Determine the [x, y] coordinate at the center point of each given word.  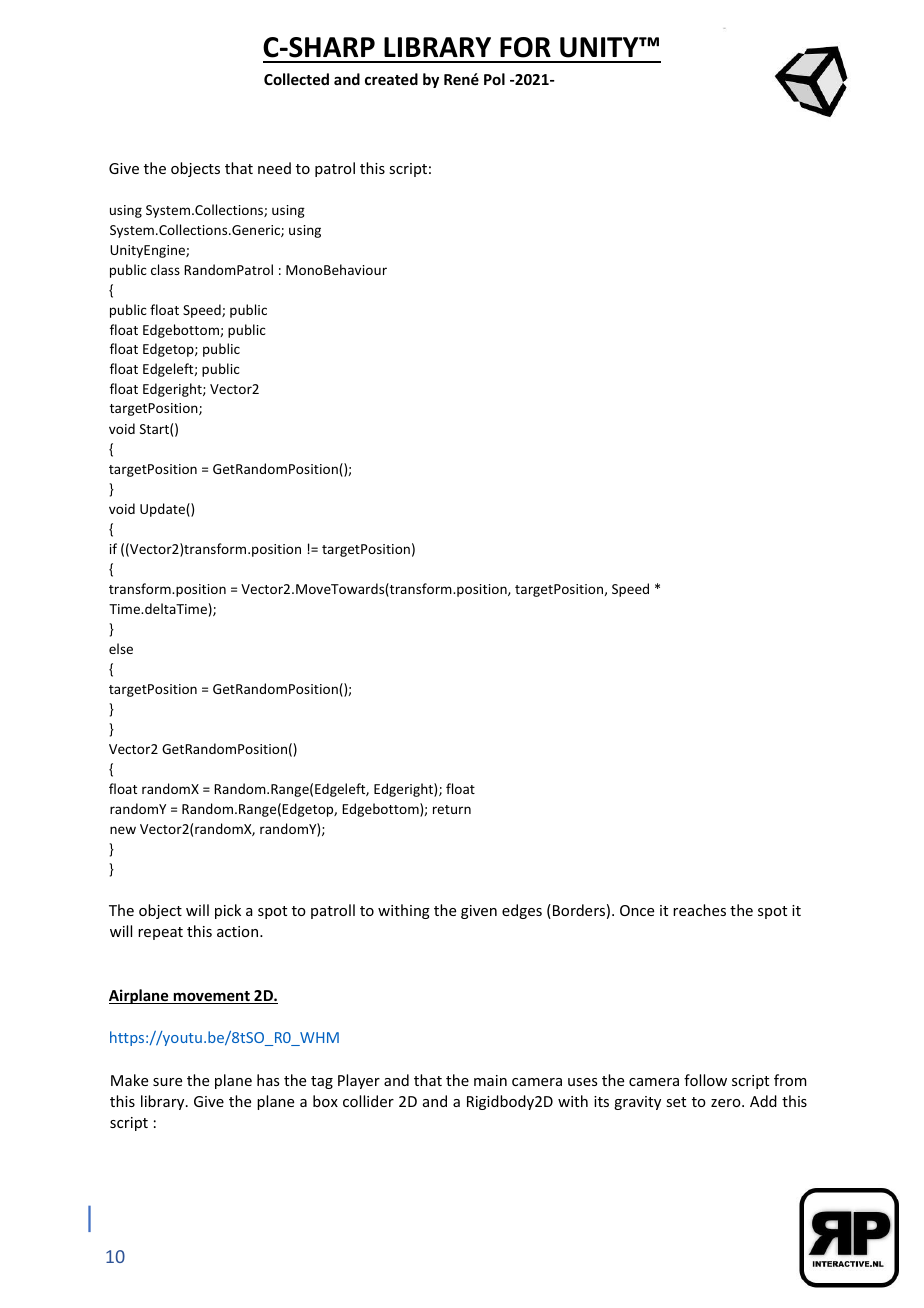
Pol [494, 79]
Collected [296, 79]
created [391, 79]
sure [167, 1082]
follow [705, 1080]
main [490, 1080]
